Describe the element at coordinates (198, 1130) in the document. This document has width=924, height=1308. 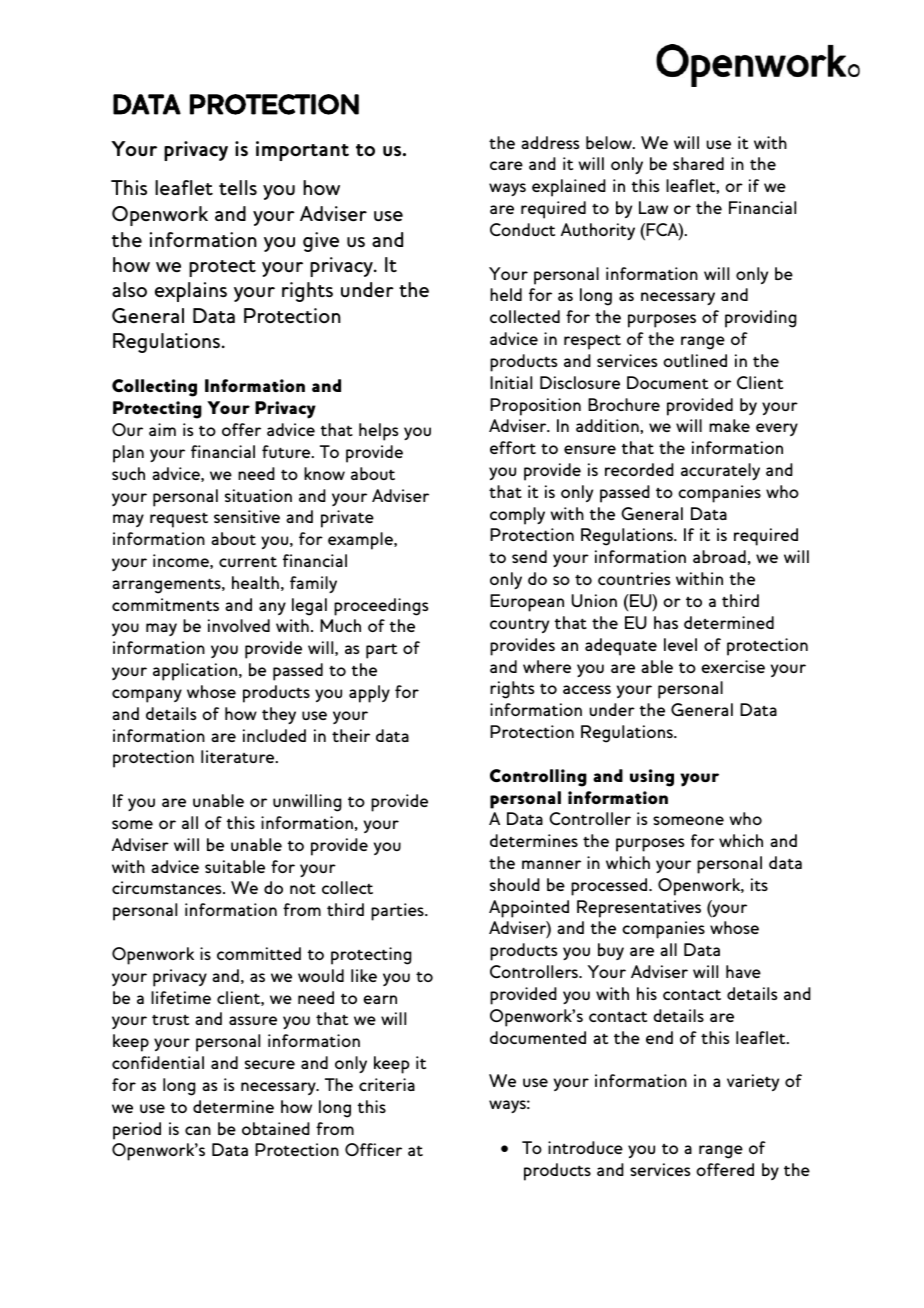
I see `can` at that location.
